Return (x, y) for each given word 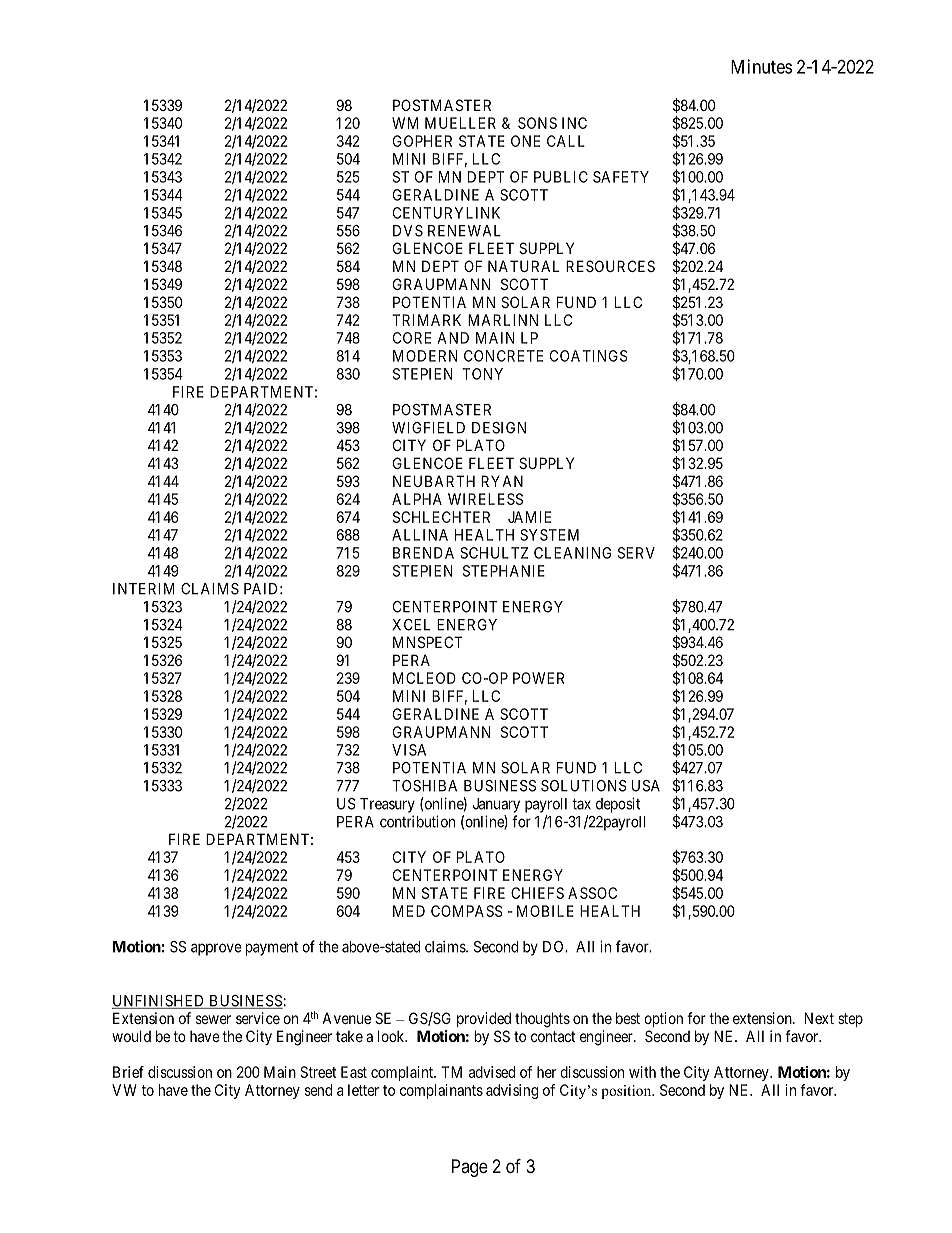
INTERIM (144, 589)
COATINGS (589, 356)
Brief (128, 1072)
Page (470, 1168)
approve (216, 949)
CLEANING (572, 553)
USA (646, 786)
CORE (412, 338)
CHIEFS (537, 893)
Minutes (761, 66)
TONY (482, 374)
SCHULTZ (494, 553)
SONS (537, 123)
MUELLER (460, 123)
